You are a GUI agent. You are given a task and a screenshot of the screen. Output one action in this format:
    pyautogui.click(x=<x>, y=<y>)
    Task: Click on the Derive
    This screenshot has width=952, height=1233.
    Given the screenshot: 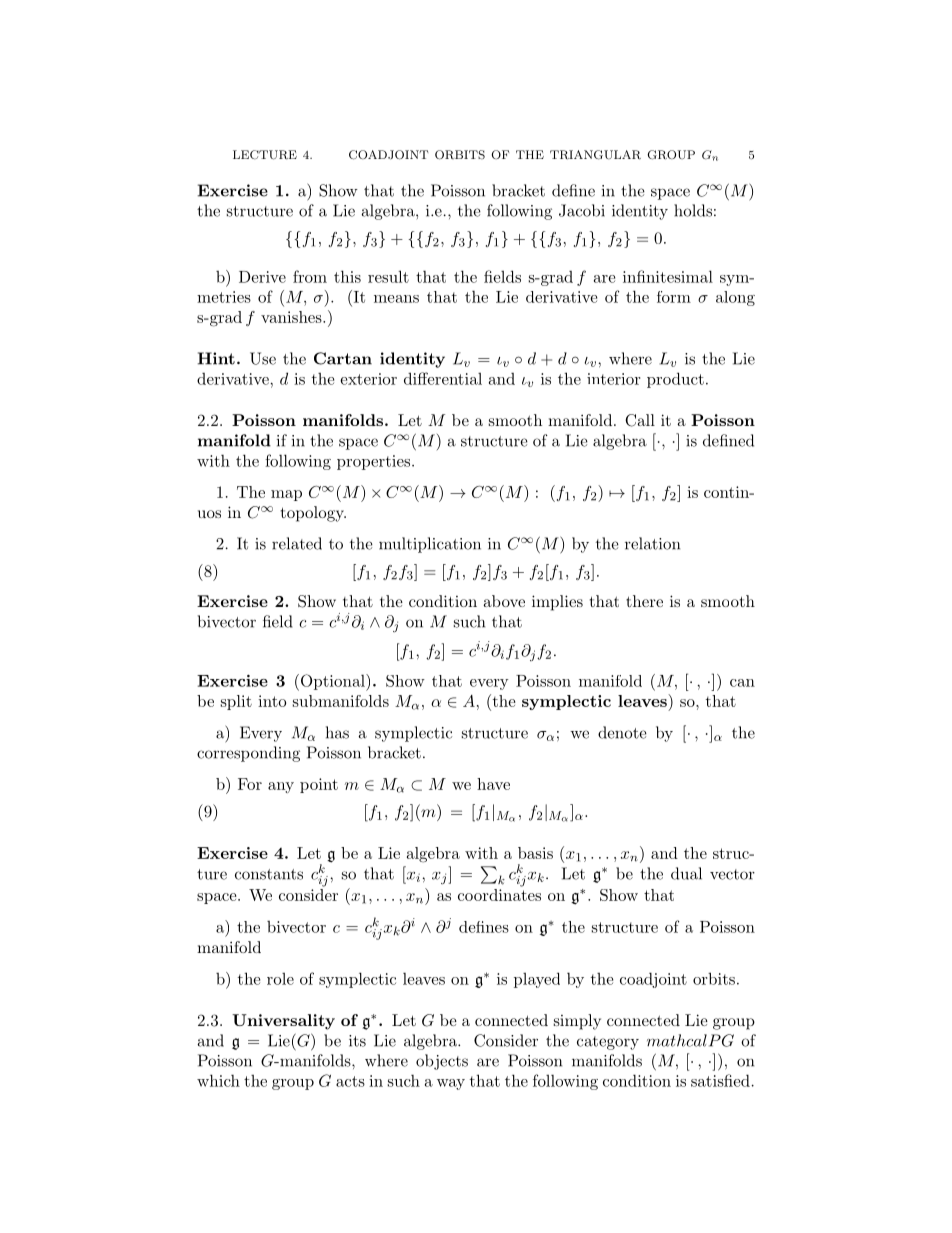 What is the action you would take?
    pyautogui.click(x=262, y=277)
